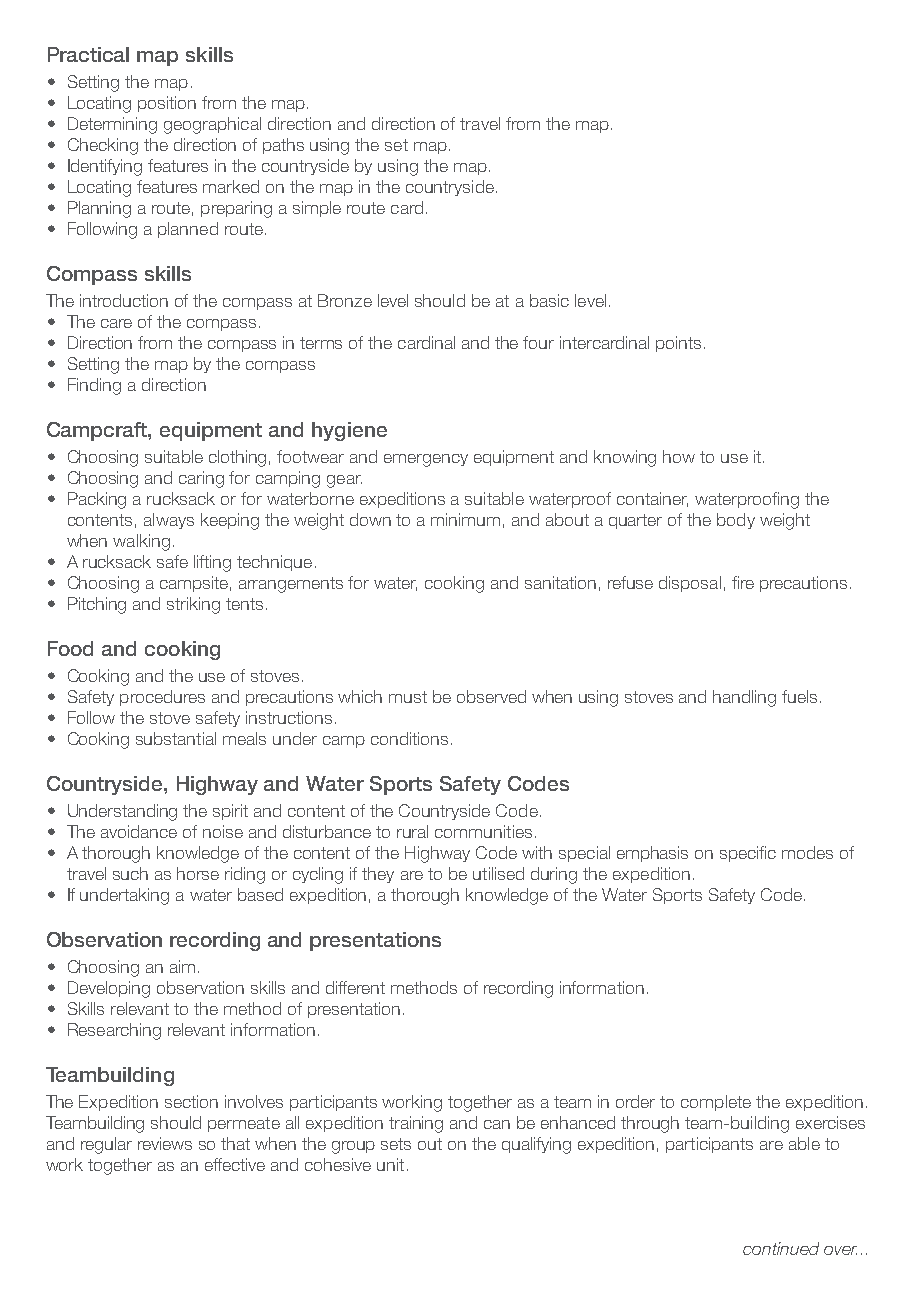  Describe the element at coordinates (781, 1248) in the screenshot. I see `continued` at that location.
